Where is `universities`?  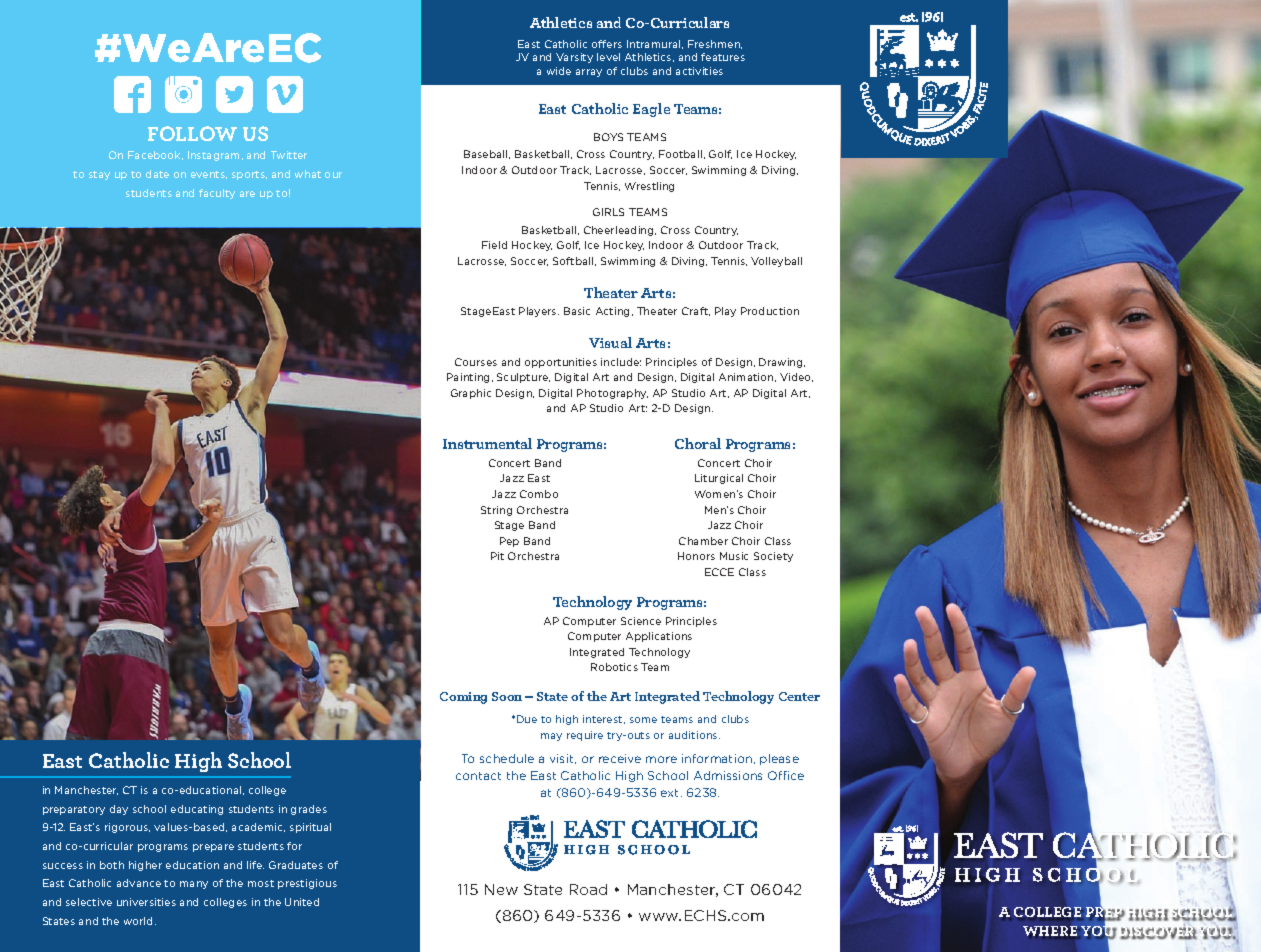 universities is located at coordinates (146, 902).
